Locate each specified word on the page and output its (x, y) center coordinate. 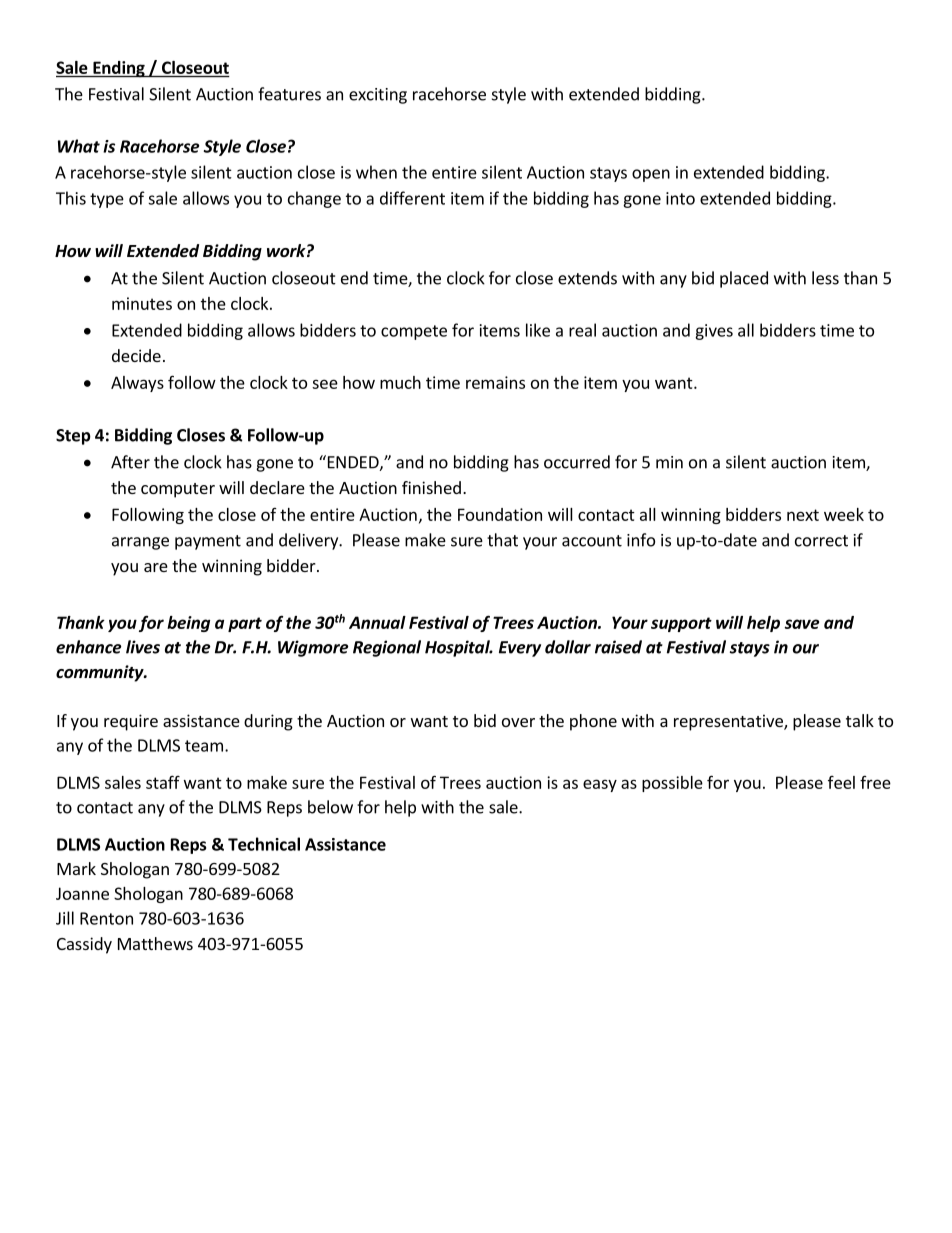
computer (178, 490)
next (803, 515)
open (651, 175)
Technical (264, 844)
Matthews (155, 943)
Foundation (500, 514)
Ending (119, 69)
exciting (378, 96)
